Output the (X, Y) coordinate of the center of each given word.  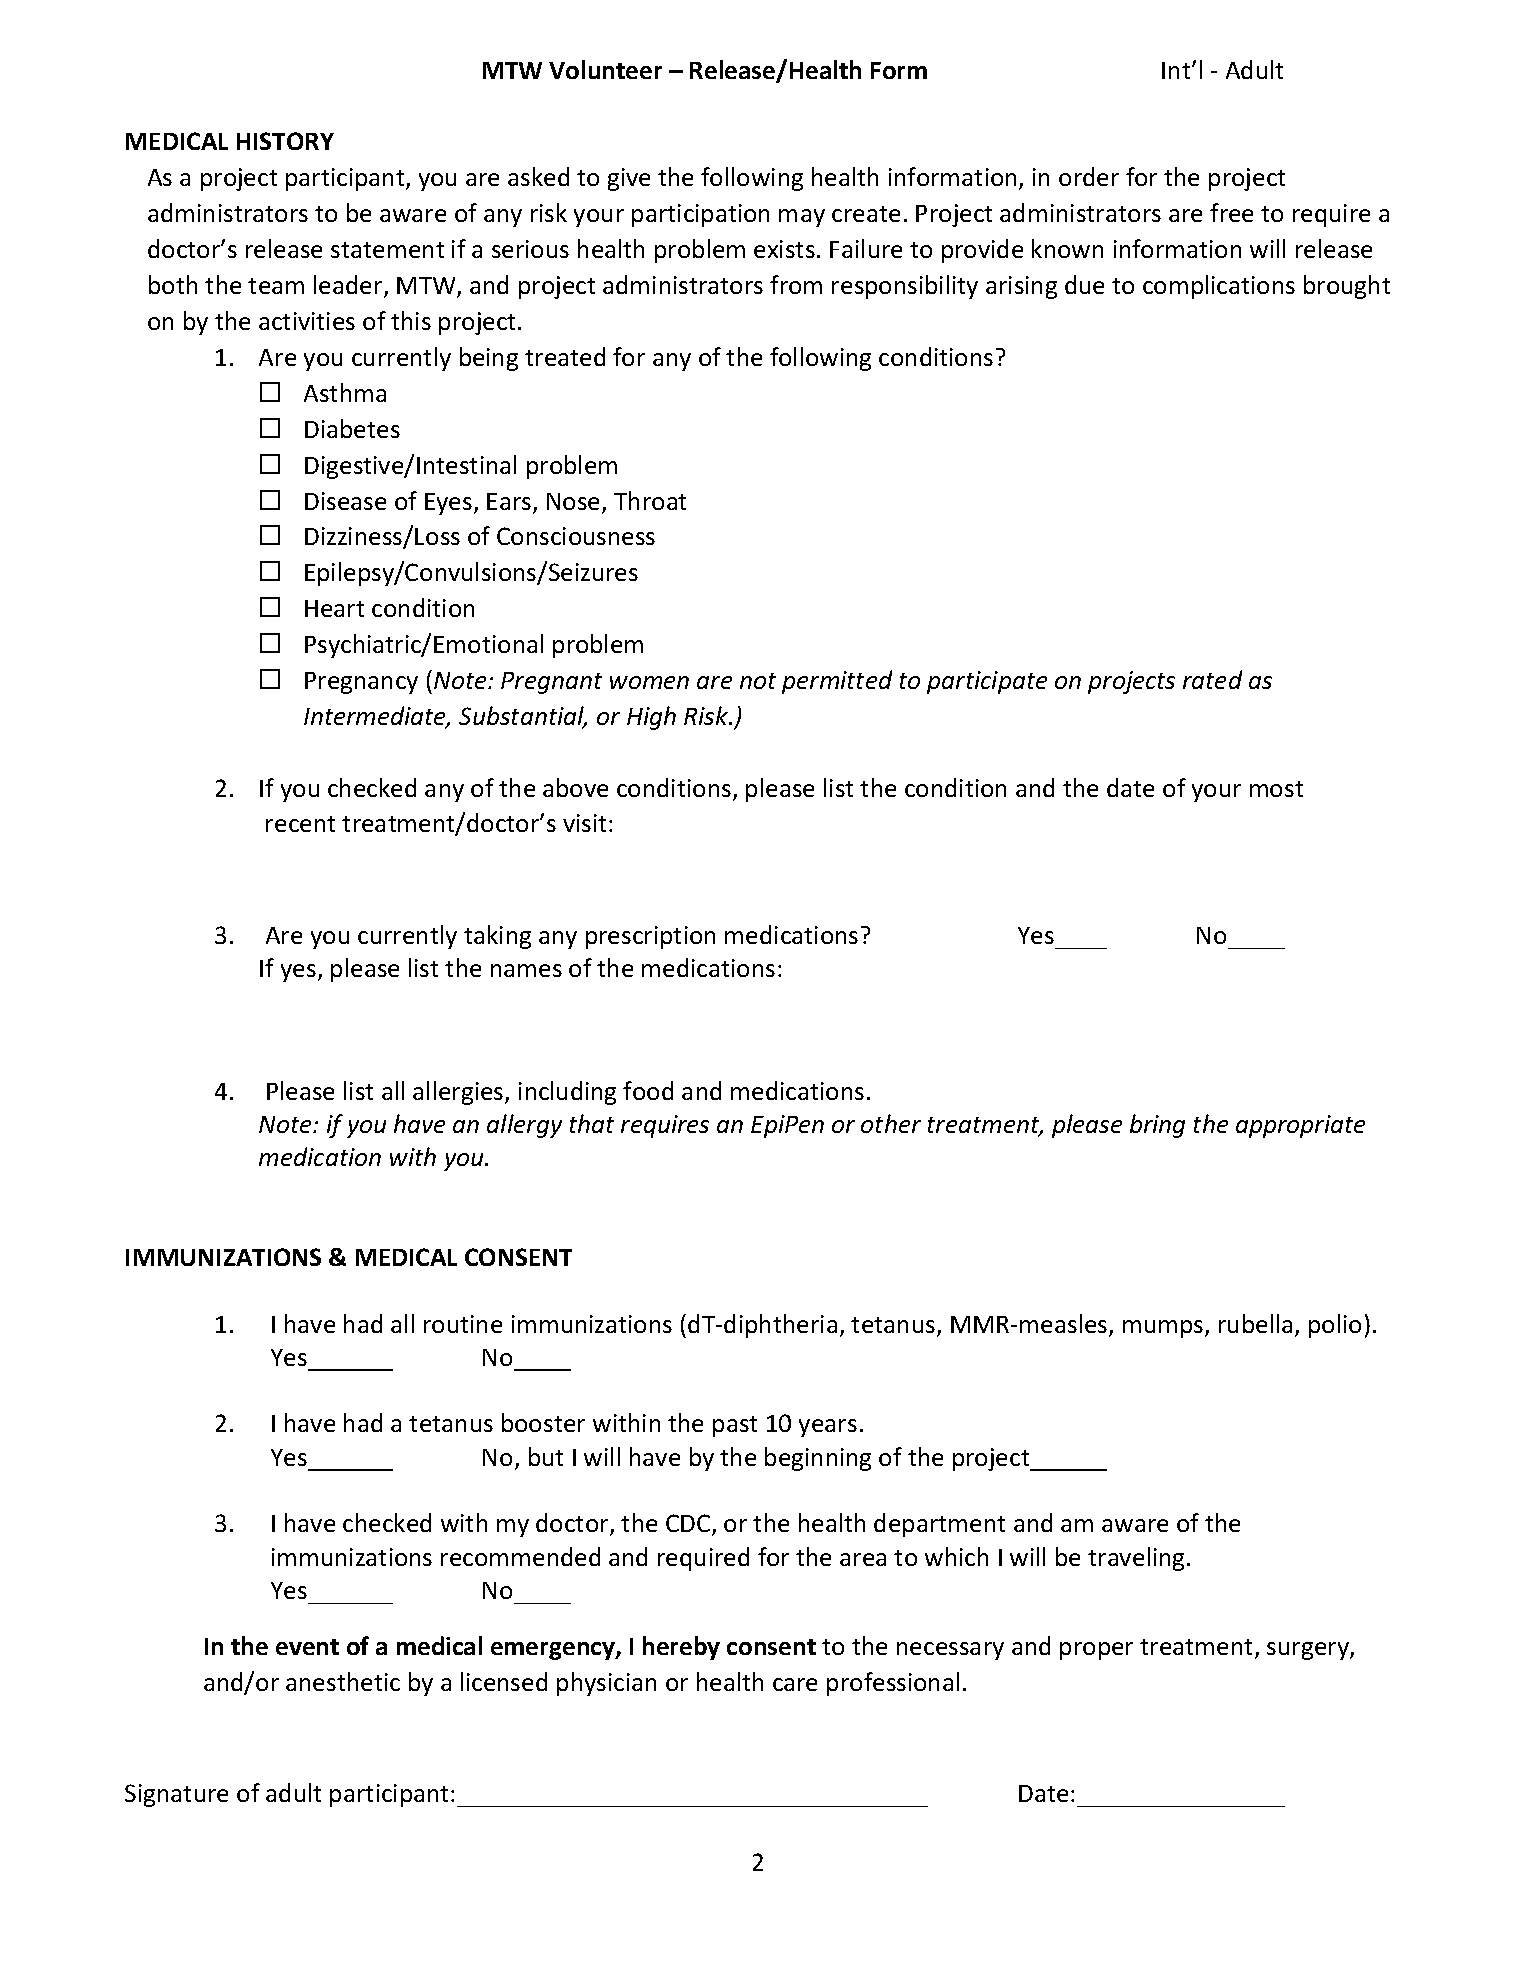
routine (463, 1324)
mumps (1164, 1329)
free (1231, 212)
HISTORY (285, 141)
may (802, 218)
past (735, 1426)
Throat (650, 500)
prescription (650, 937)
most (1276, 789)
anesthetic (343, 1681)
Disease (345, 501)
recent (300, 824)
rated (1212, 679)
